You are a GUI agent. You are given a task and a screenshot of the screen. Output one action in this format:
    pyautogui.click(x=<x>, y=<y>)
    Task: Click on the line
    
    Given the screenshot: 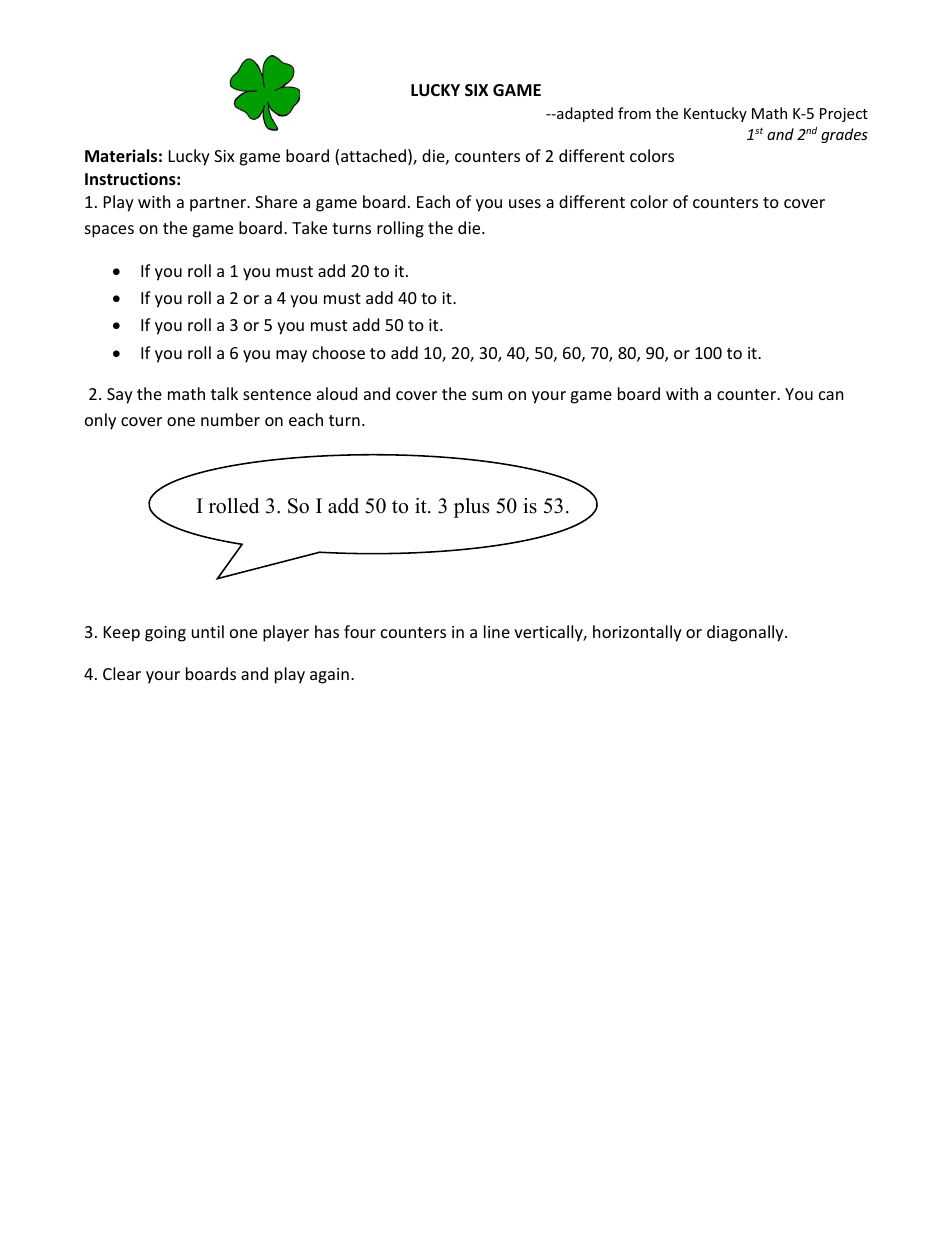 What is the action you would take?
    pyautogui.click(x=497, y=631)
